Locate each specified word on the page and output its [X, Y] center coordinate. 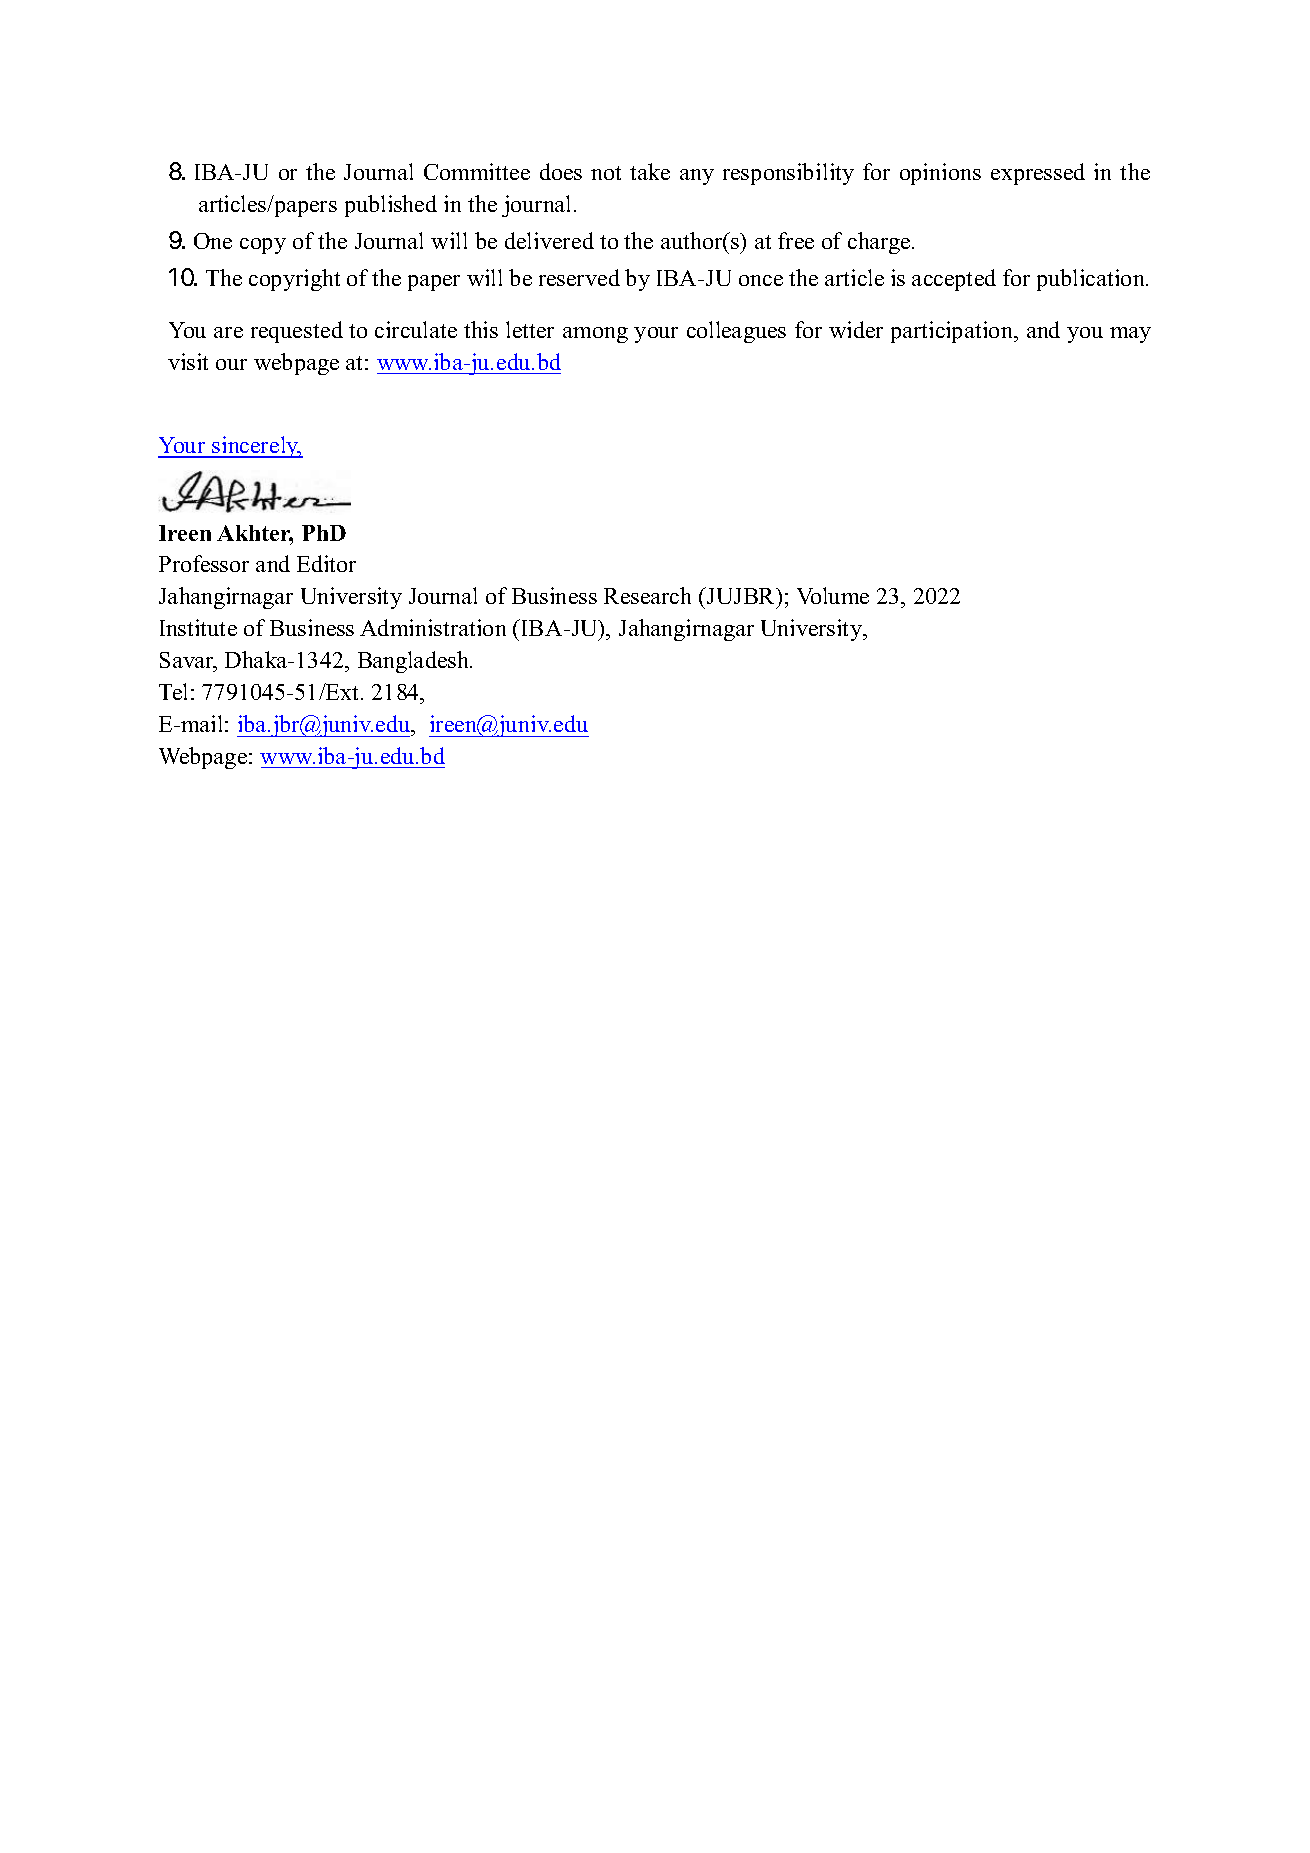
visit [188, 361]
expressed [1038, 174]
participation [953, 332]
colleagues [736, 332]
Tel [173, 691]
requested [297, 332]
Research [647, 595]
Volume [833, 595]
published [391, 206]
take [650, 171]
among [595, 335]
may [1130, 335]
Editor [326, 563]
